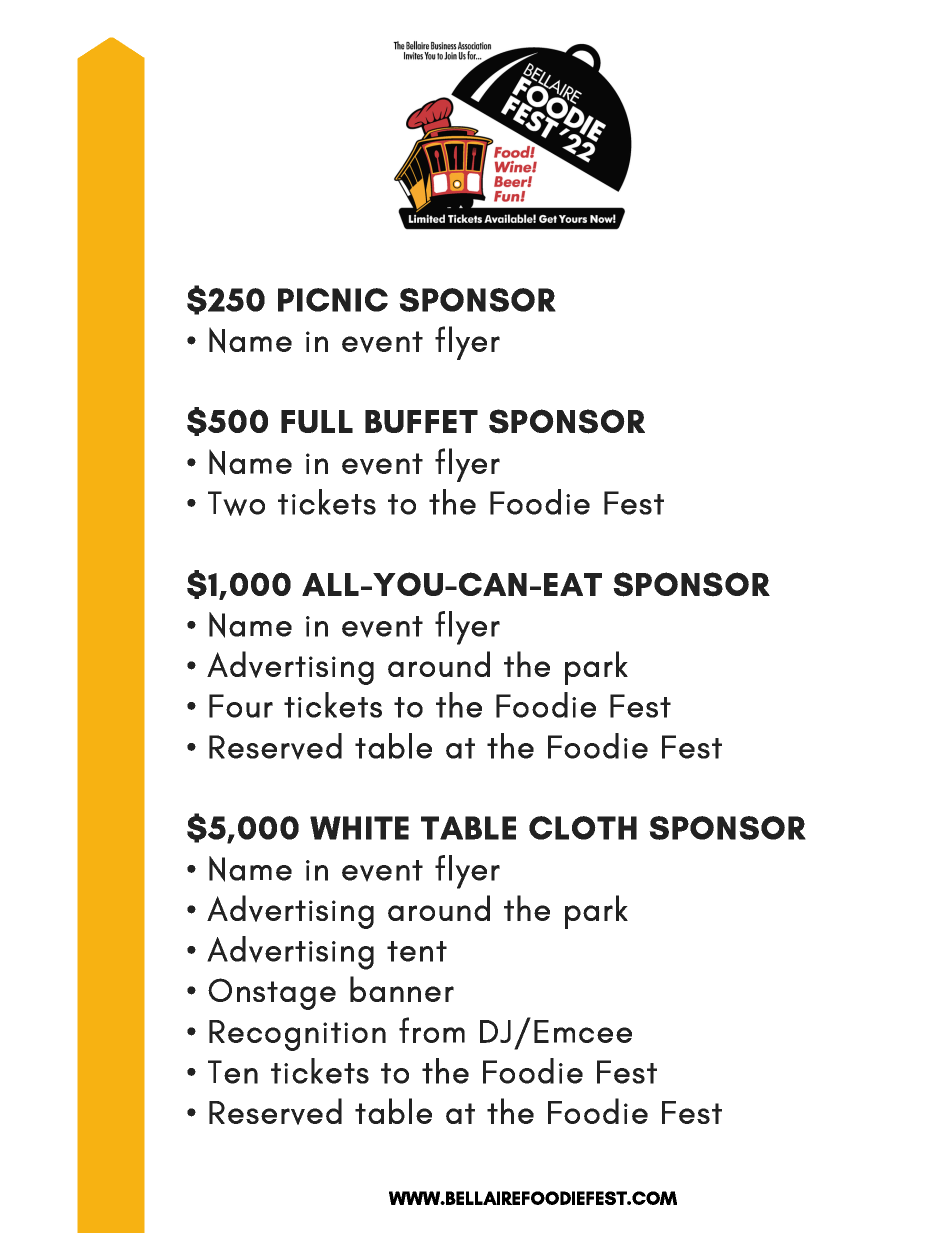  I want to click on BUFFET, so click(421, 421).
